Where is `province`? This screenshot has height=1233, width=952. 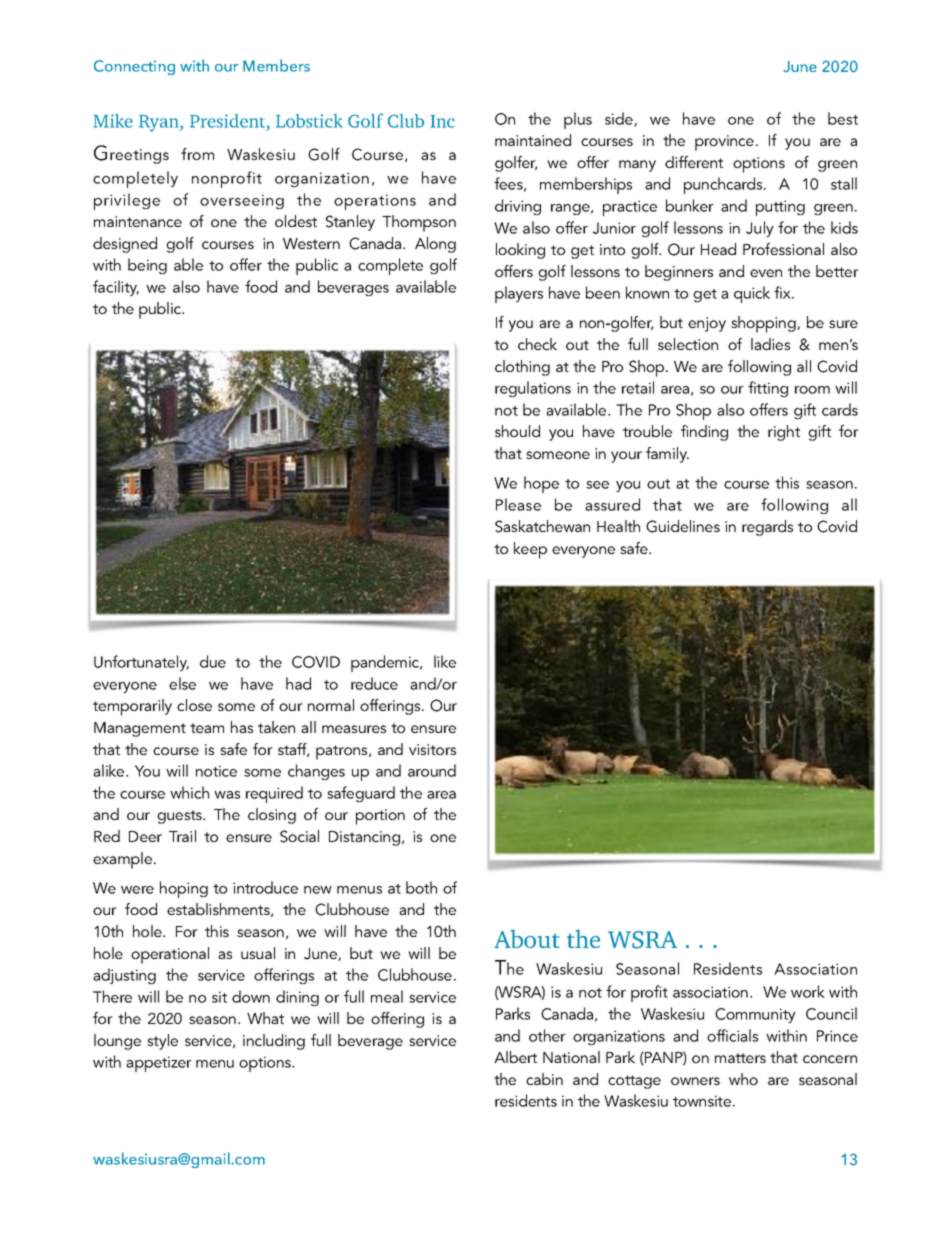
province is located at coordinates (724, 143).
